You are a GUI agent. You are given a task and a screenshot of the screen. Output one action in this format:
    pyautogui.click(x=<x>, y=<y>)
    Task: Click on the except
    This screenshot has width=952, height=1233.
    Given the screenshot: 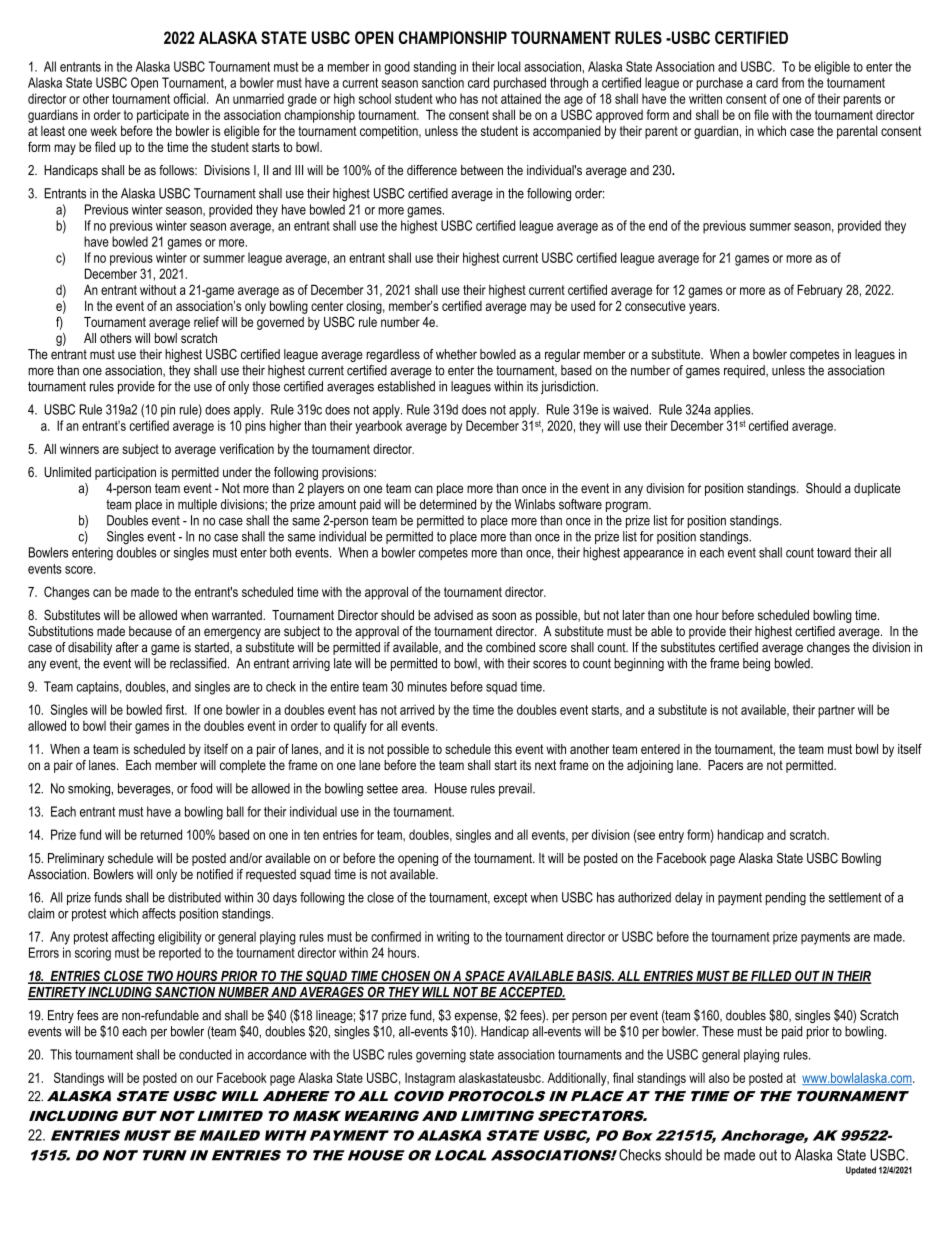 What is the action you would take?
    pyautogui.click(x=510, y=899)
